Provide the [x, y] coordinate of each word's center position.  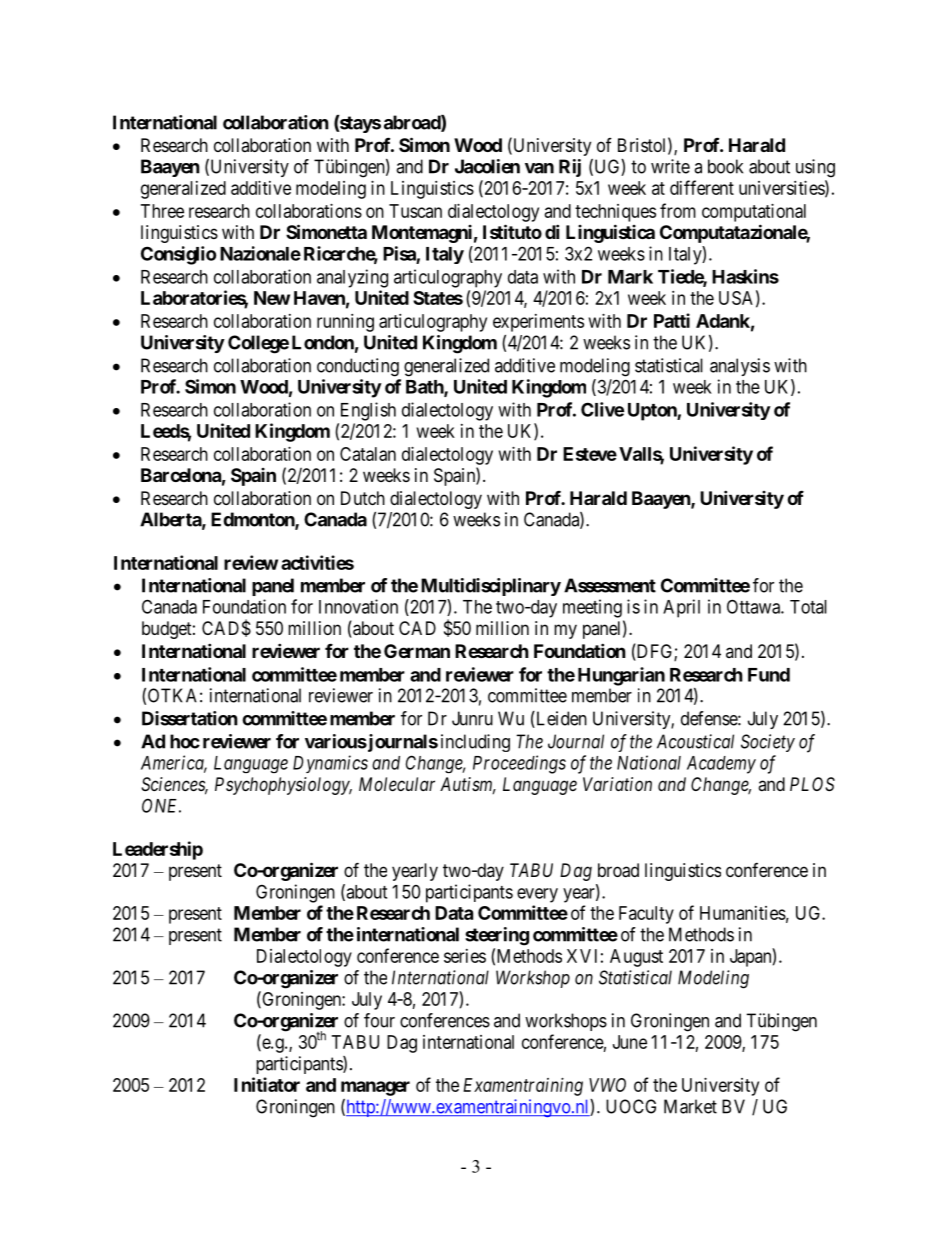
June [630, 1042]
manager [375, 1088]
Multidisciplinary [491, 587]
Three [162, 211]
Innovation [358, 606]
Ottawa [754, 606]
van [539, 168]
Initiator [267, 1084]
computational [754, 213]
